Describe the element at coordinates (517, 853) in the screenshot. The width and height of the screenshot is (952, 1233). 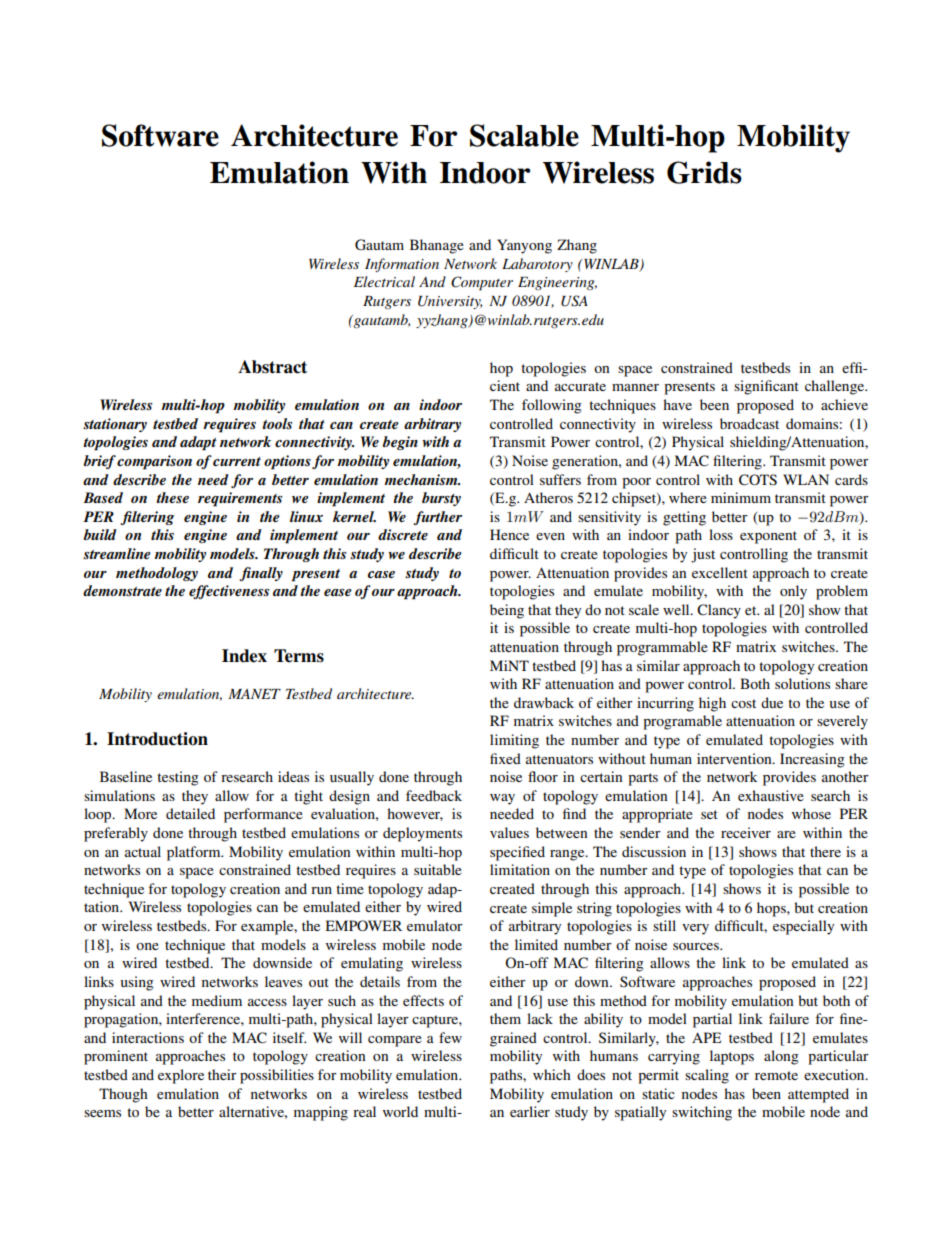
I see `specified` at that location.
